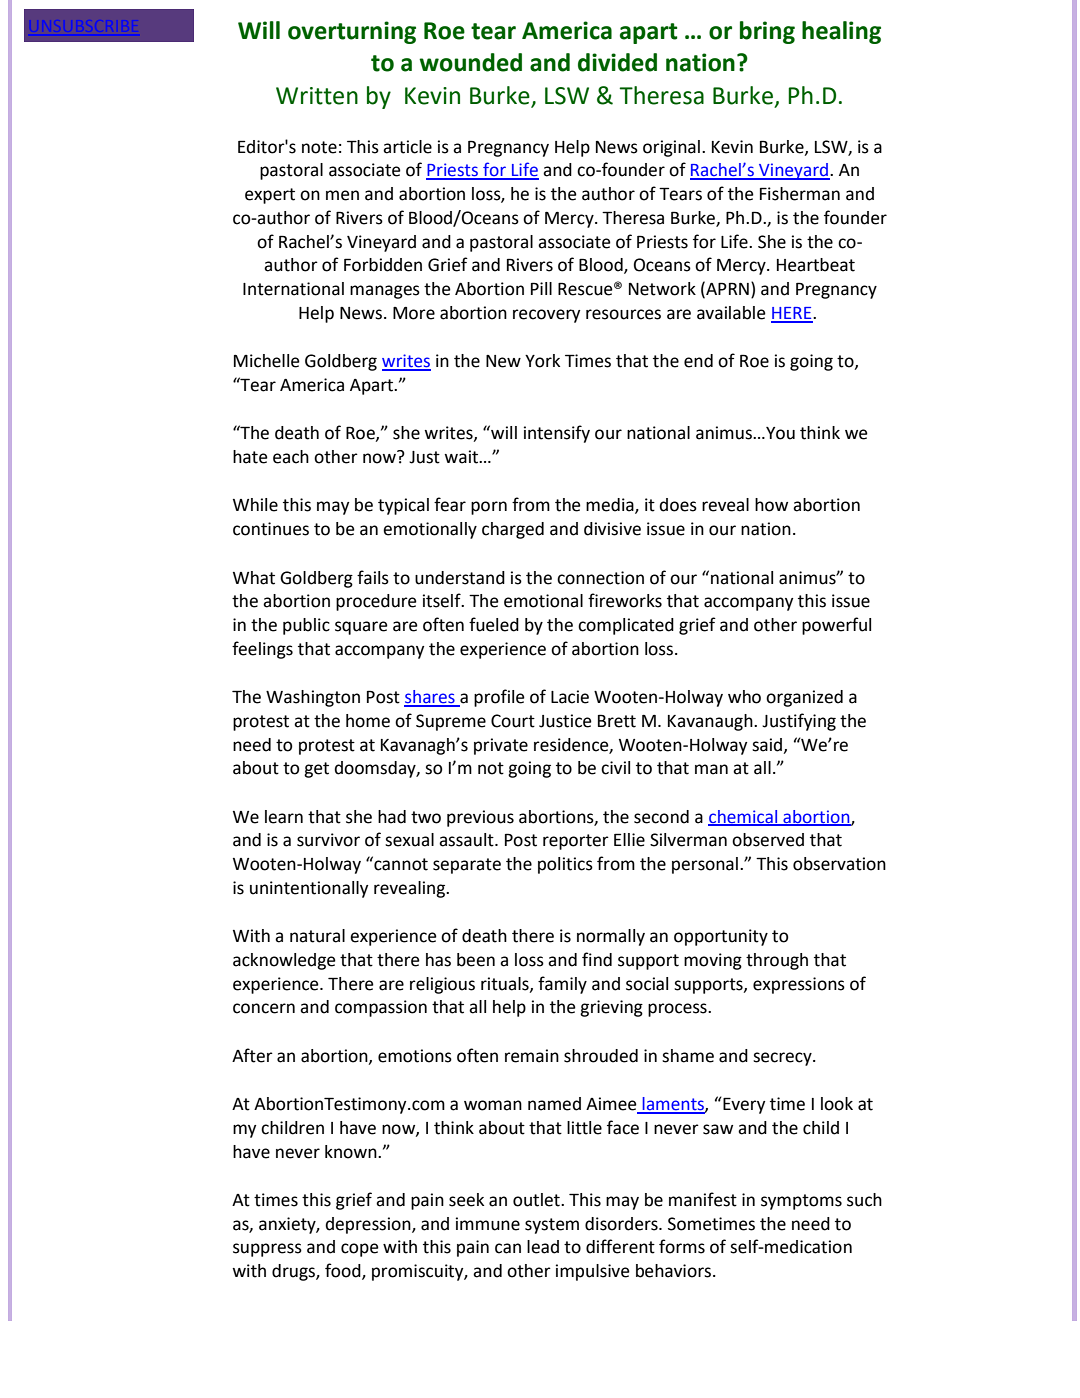 The width and height of the document is (1080, 1398). I want to click on public, so click(306, 626).
